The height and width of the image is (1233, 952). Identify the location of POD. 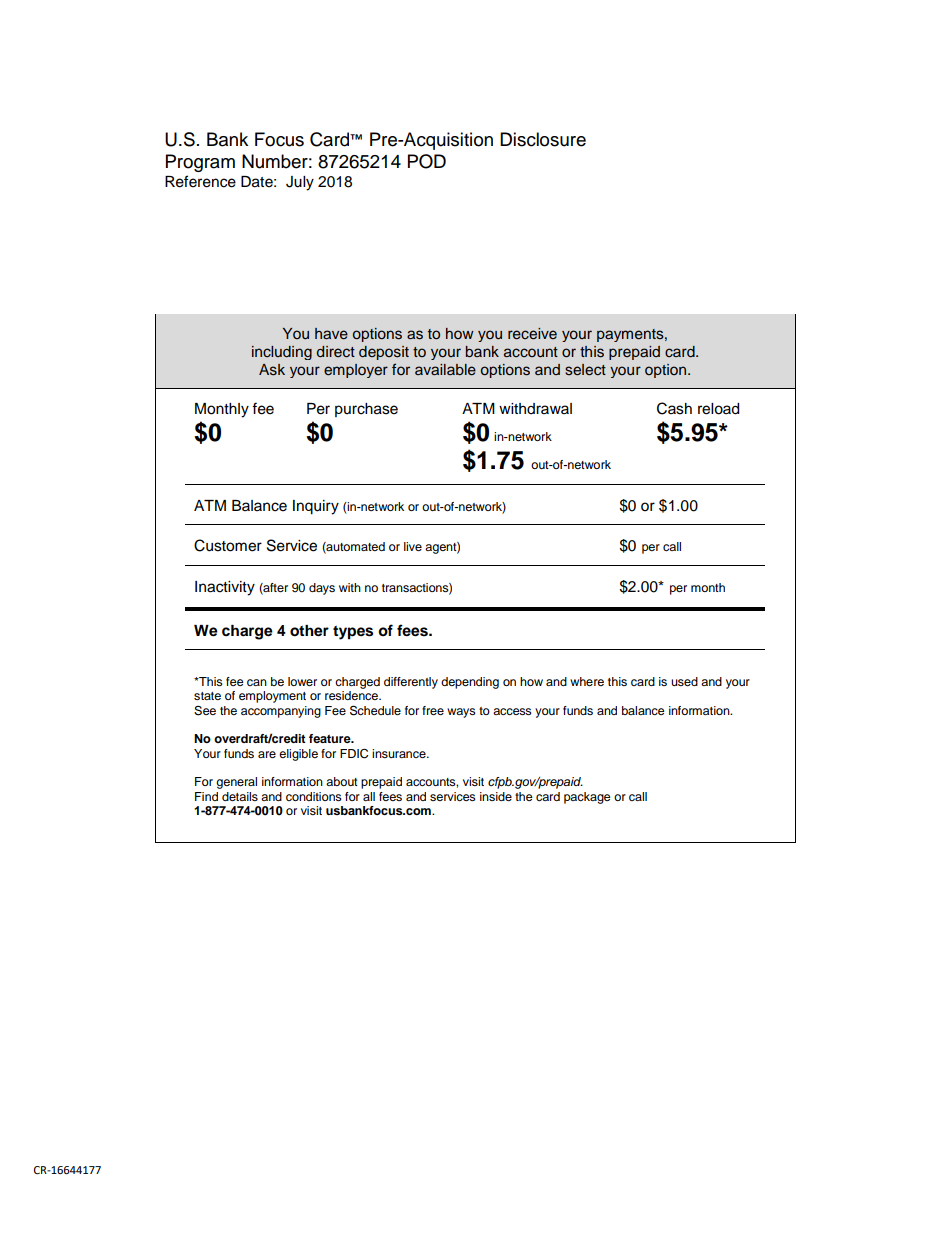
(427, 161).
